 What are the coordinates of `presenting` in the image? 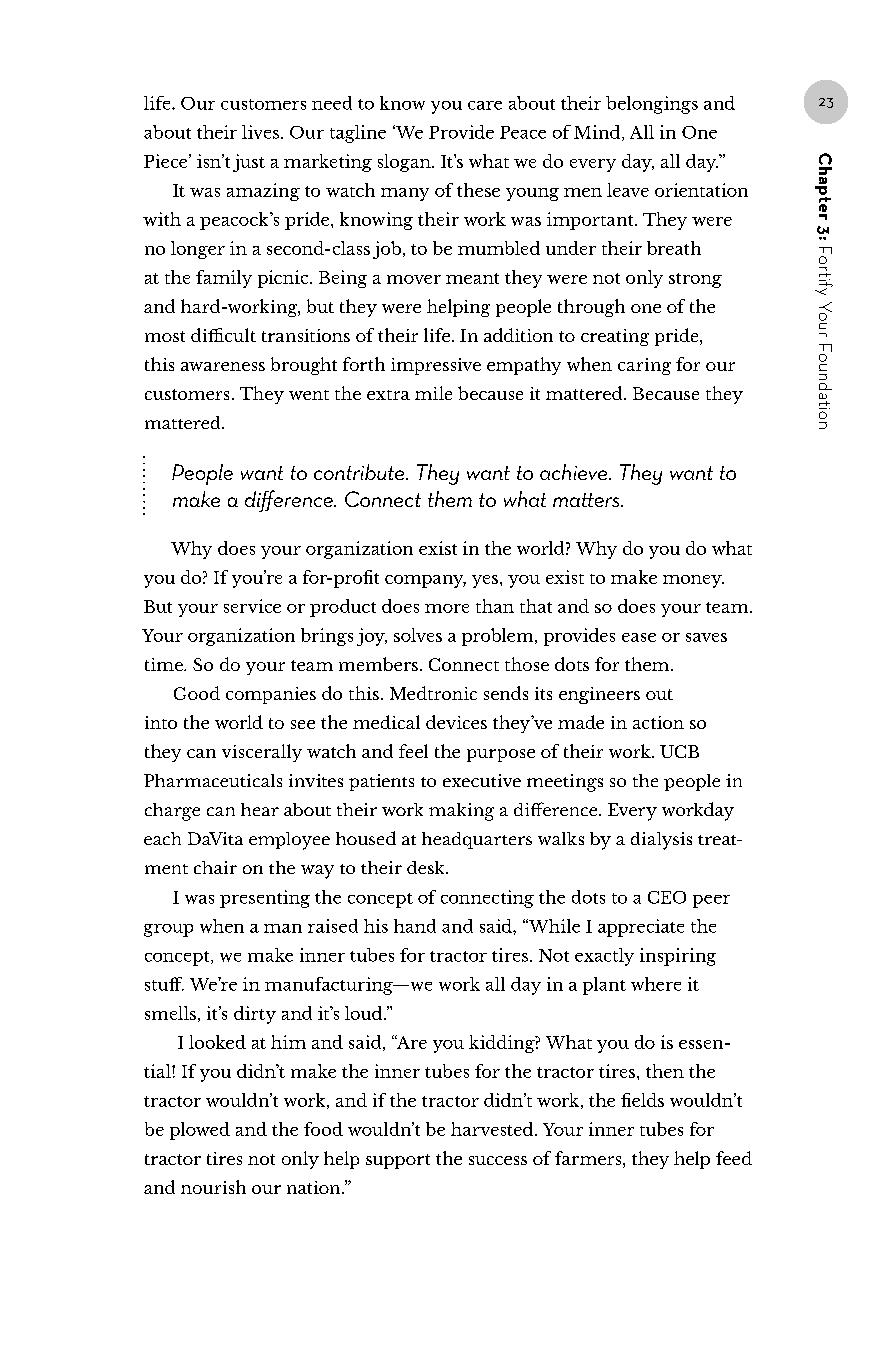 It's located at (265, 899).
